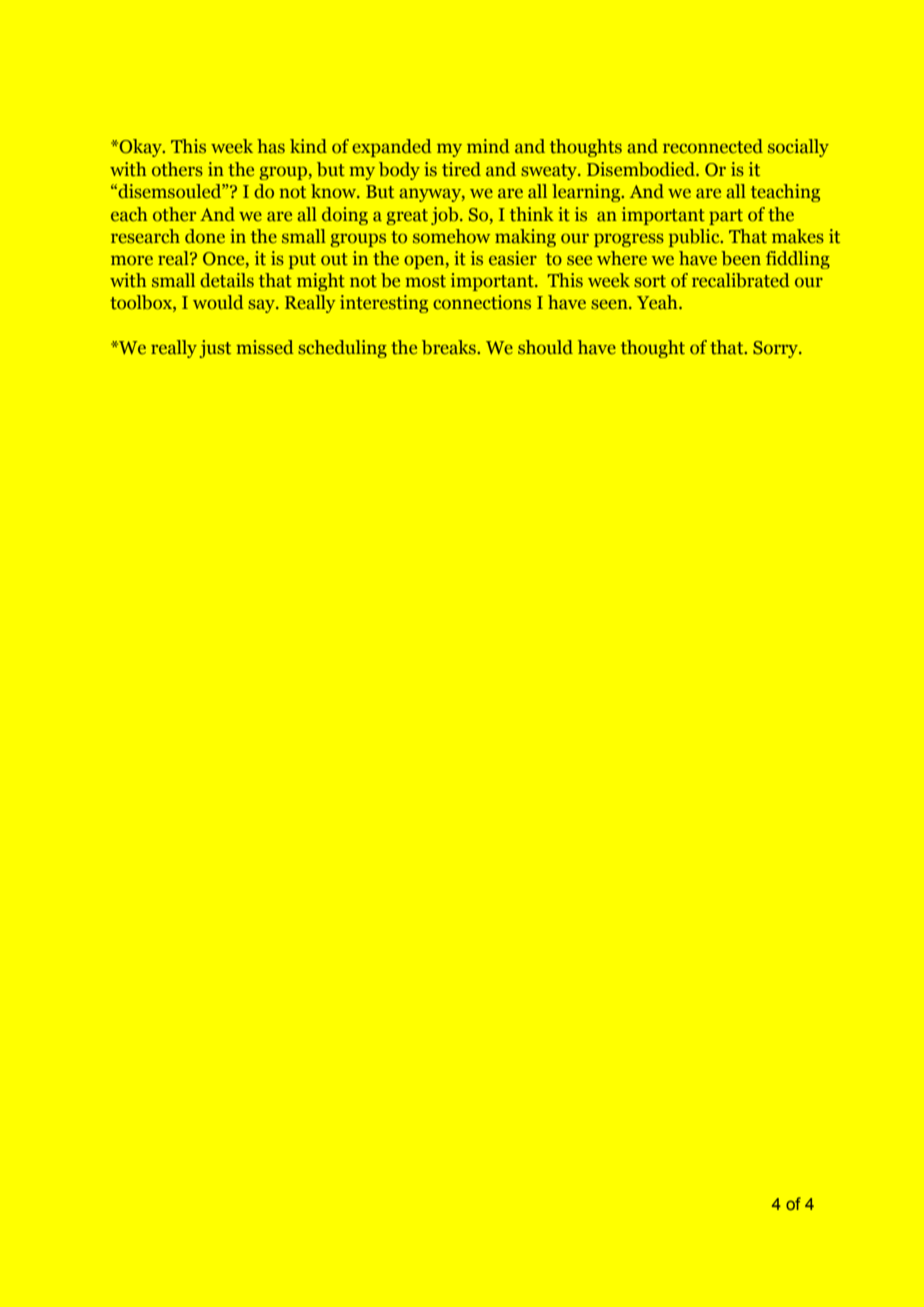 The width and height of the screenshot is (924, 1307). Describe the element at coordinates (271, 146) in the screenshot. I see `has` at that location.
